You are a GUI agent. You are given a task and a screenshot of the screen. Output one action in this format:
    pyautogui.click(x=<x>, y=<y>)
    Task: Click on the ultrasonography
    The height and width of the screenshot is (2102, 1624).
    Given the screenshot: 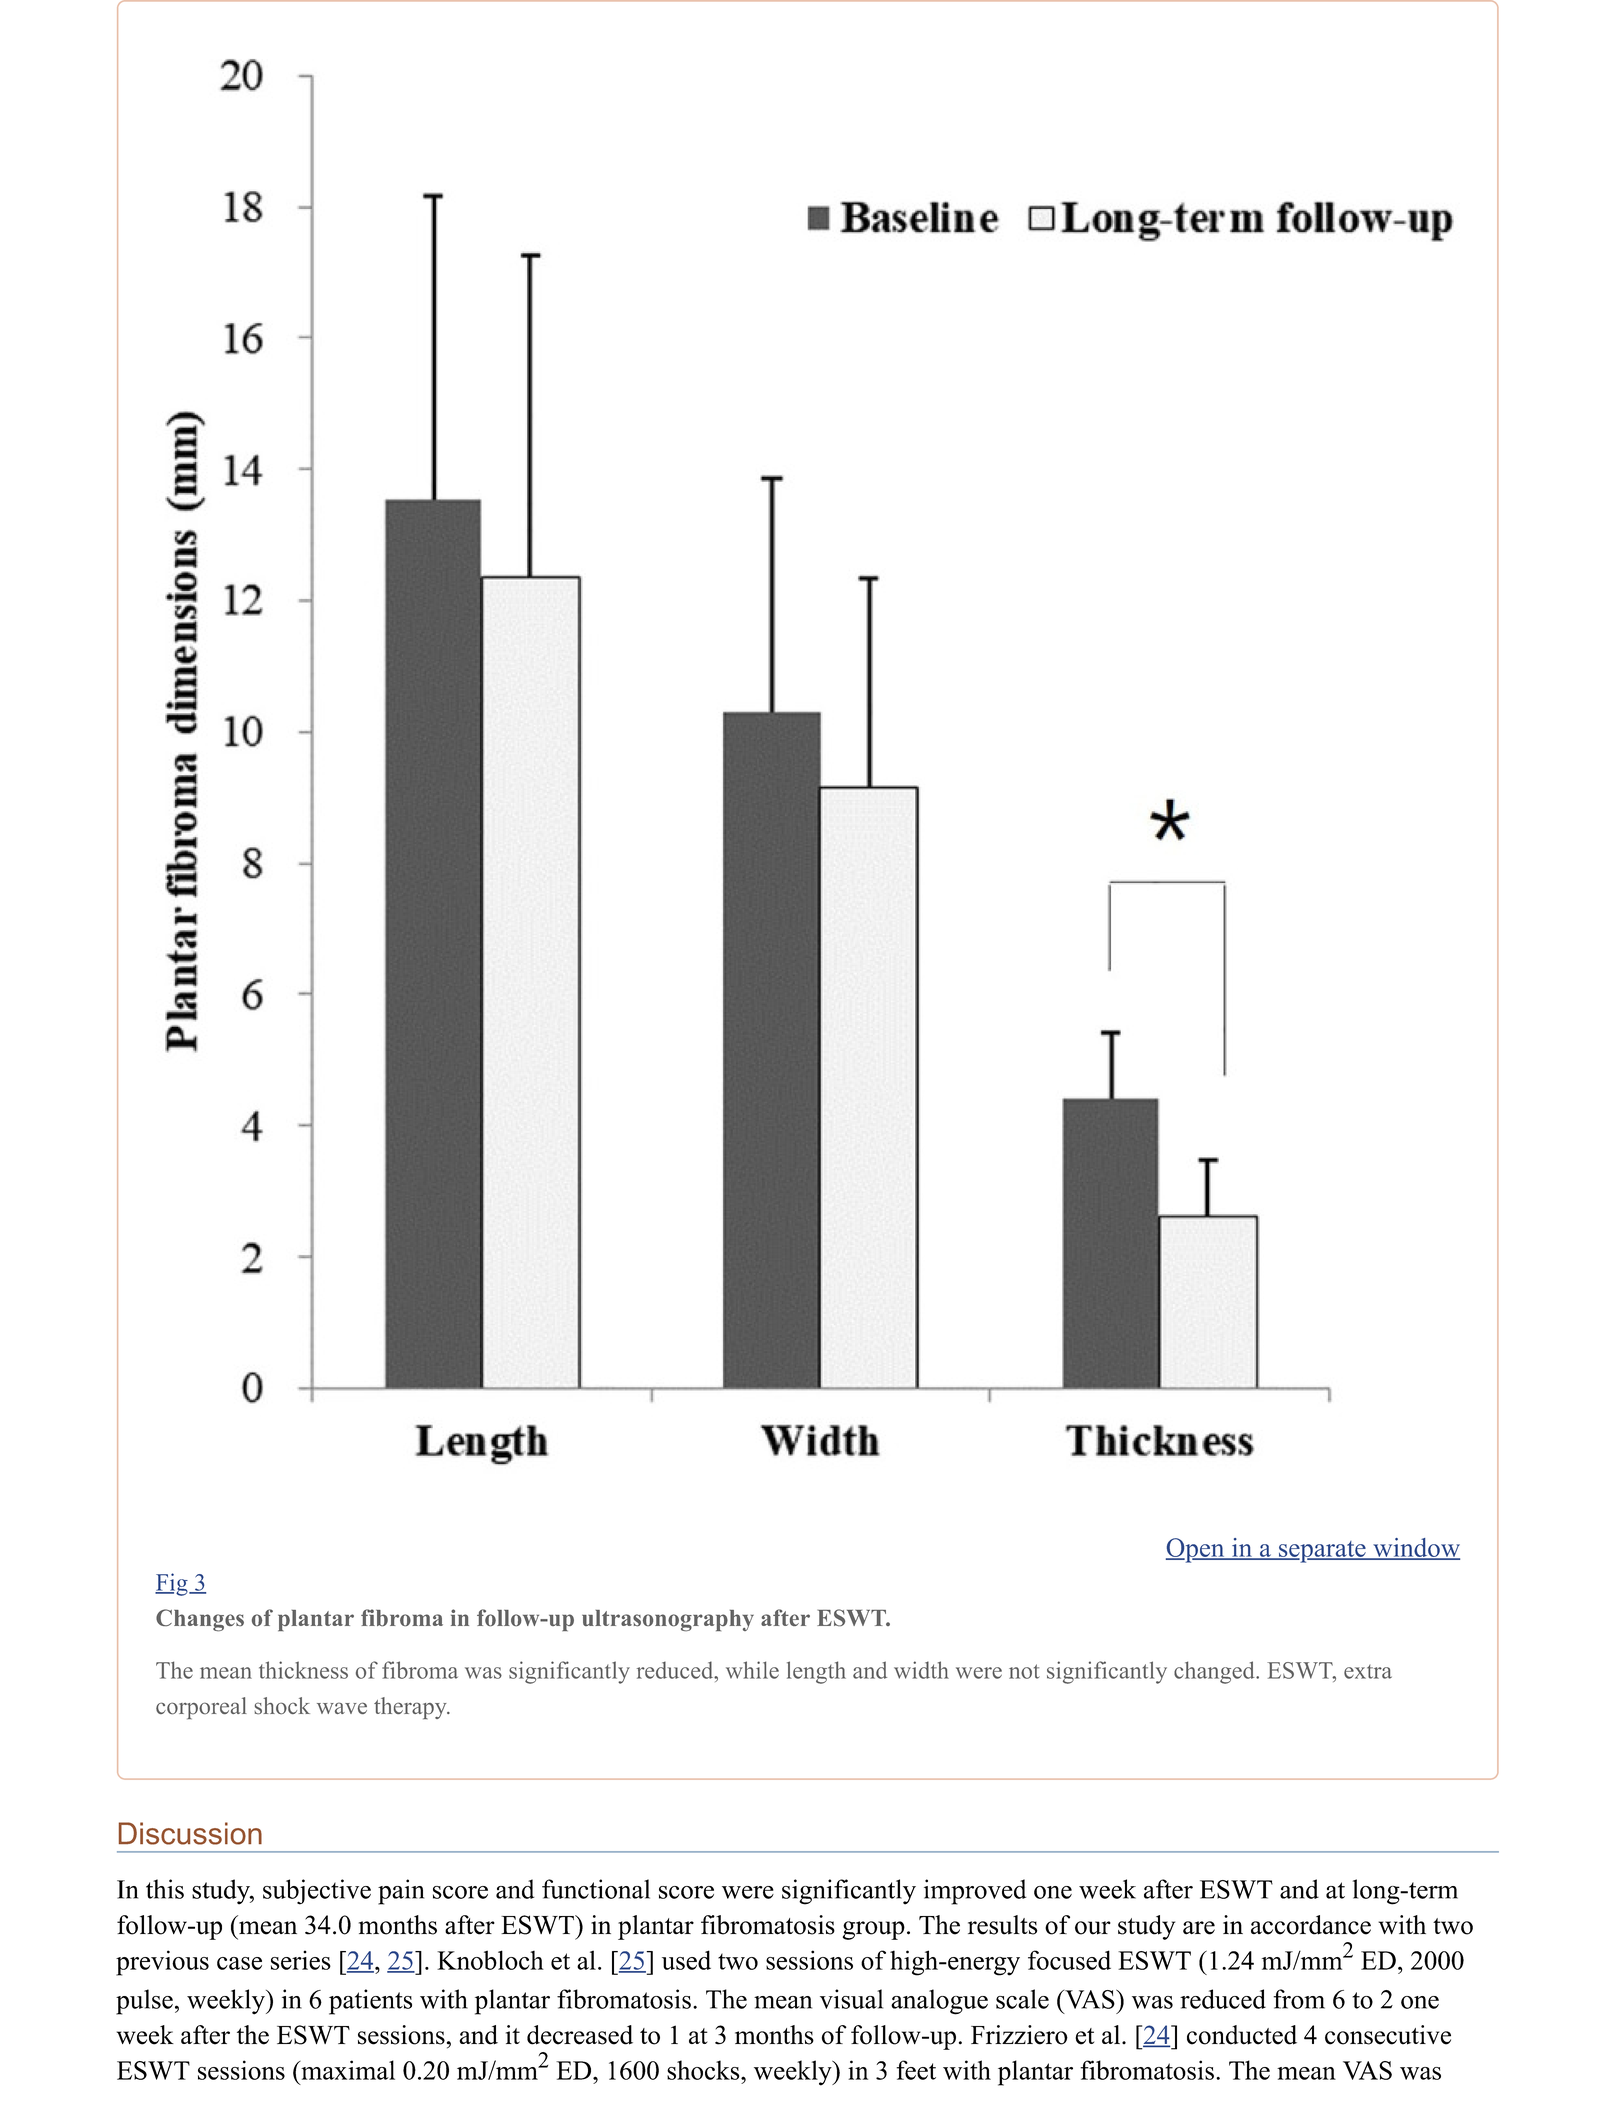 What is the action you would take?
    pyautogui.click(x=668, y=1621)
